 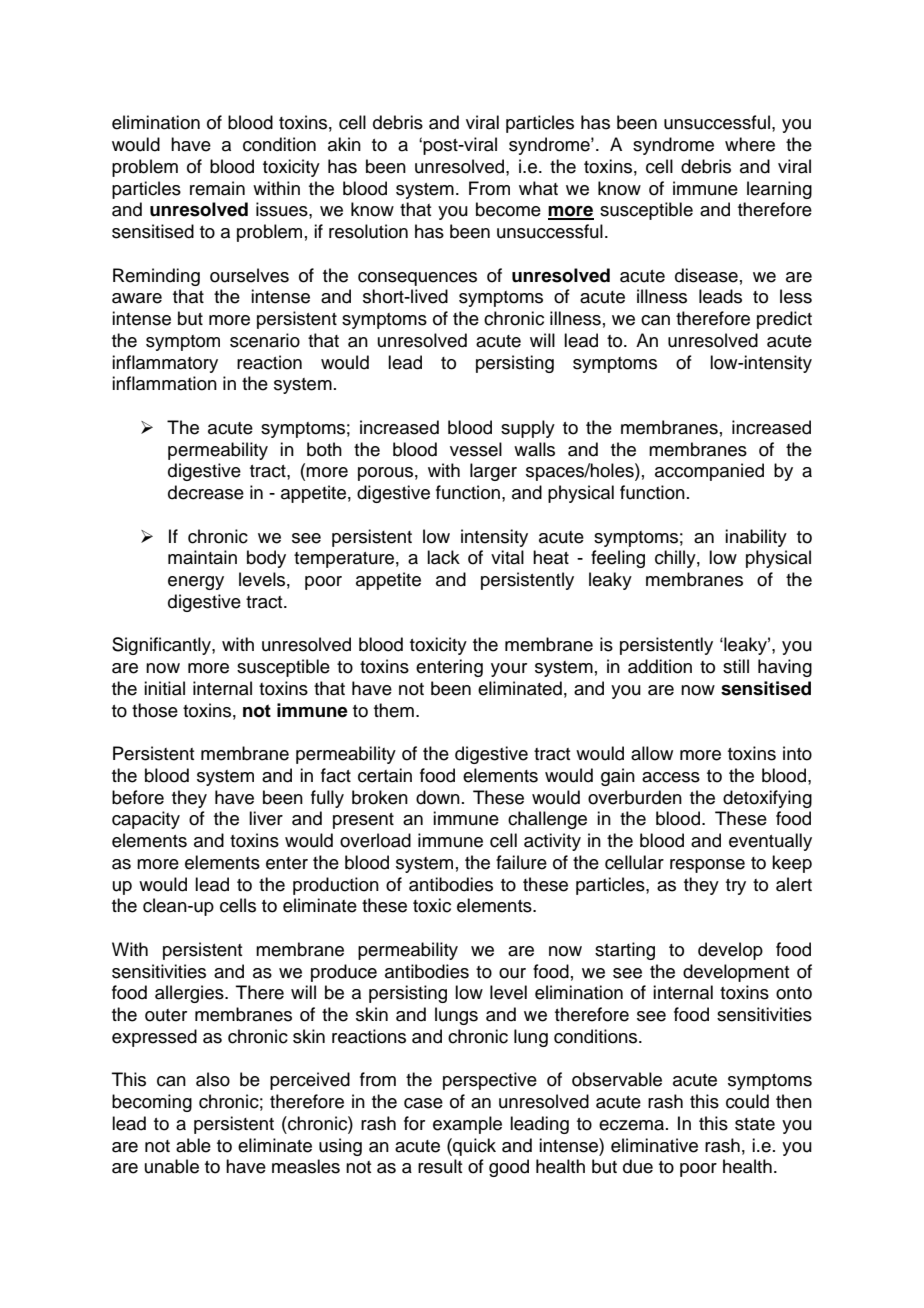 I want to click on Significantly, so click(x=162, y=646).
